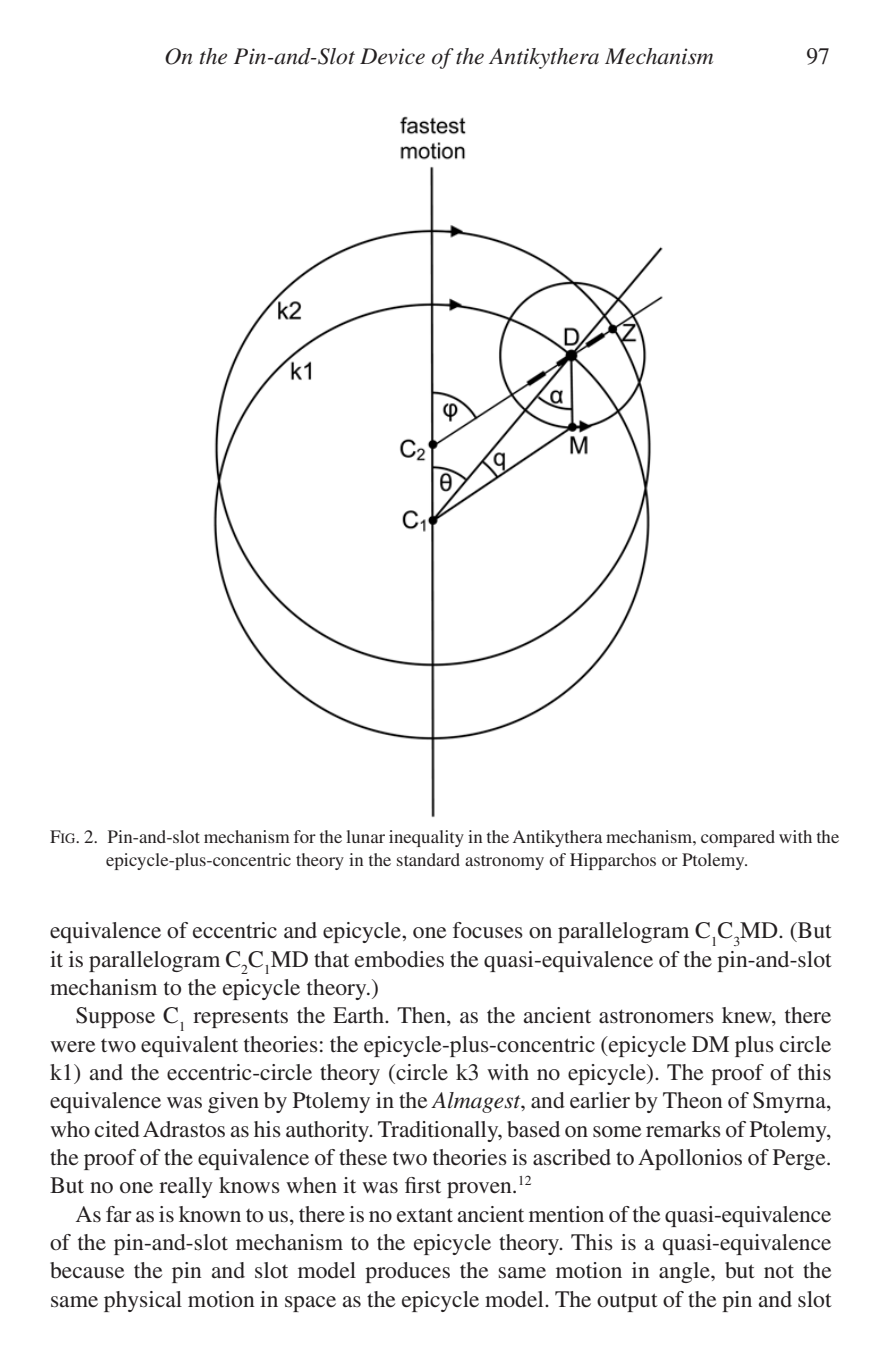  What do you see at coordinates (738, 838) in the page?
I see `compared` at bounding box center [738, 838].
